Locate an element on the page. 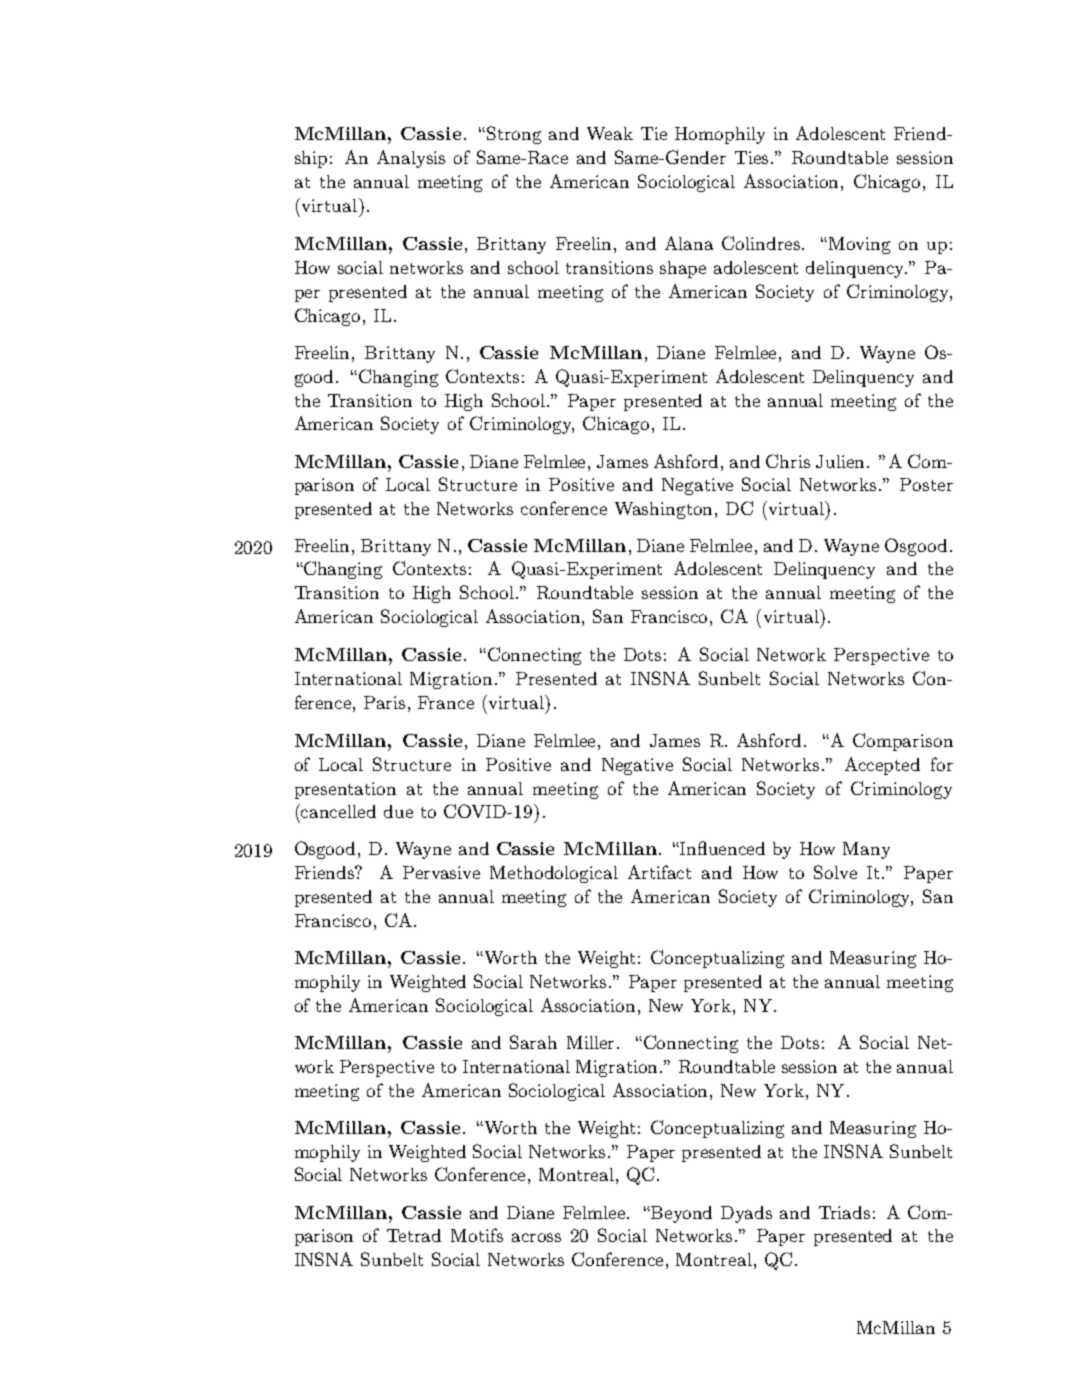  Tetrad is located at coordinates (414, 1235).
